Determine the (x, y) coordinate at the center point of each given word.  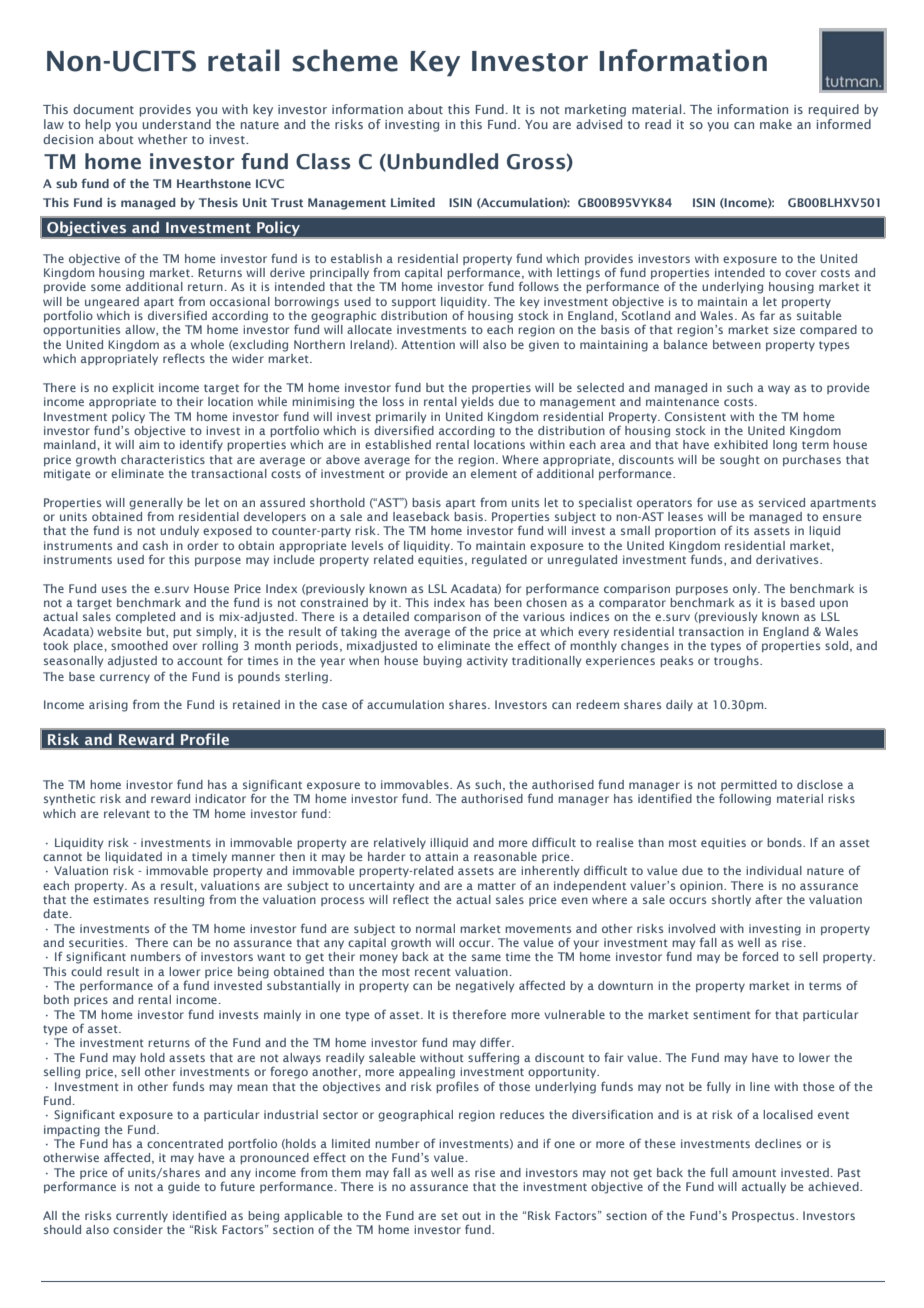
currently (142, 1216)
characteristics (163, 459)
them (346, 1172)
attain (441, 856)
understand (176, 124)
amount (754, 1173)
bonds (785, 842)
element (494, 472)
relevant (127, 813)
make (776, 124)
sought (740, 461)
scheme (345, 60)
